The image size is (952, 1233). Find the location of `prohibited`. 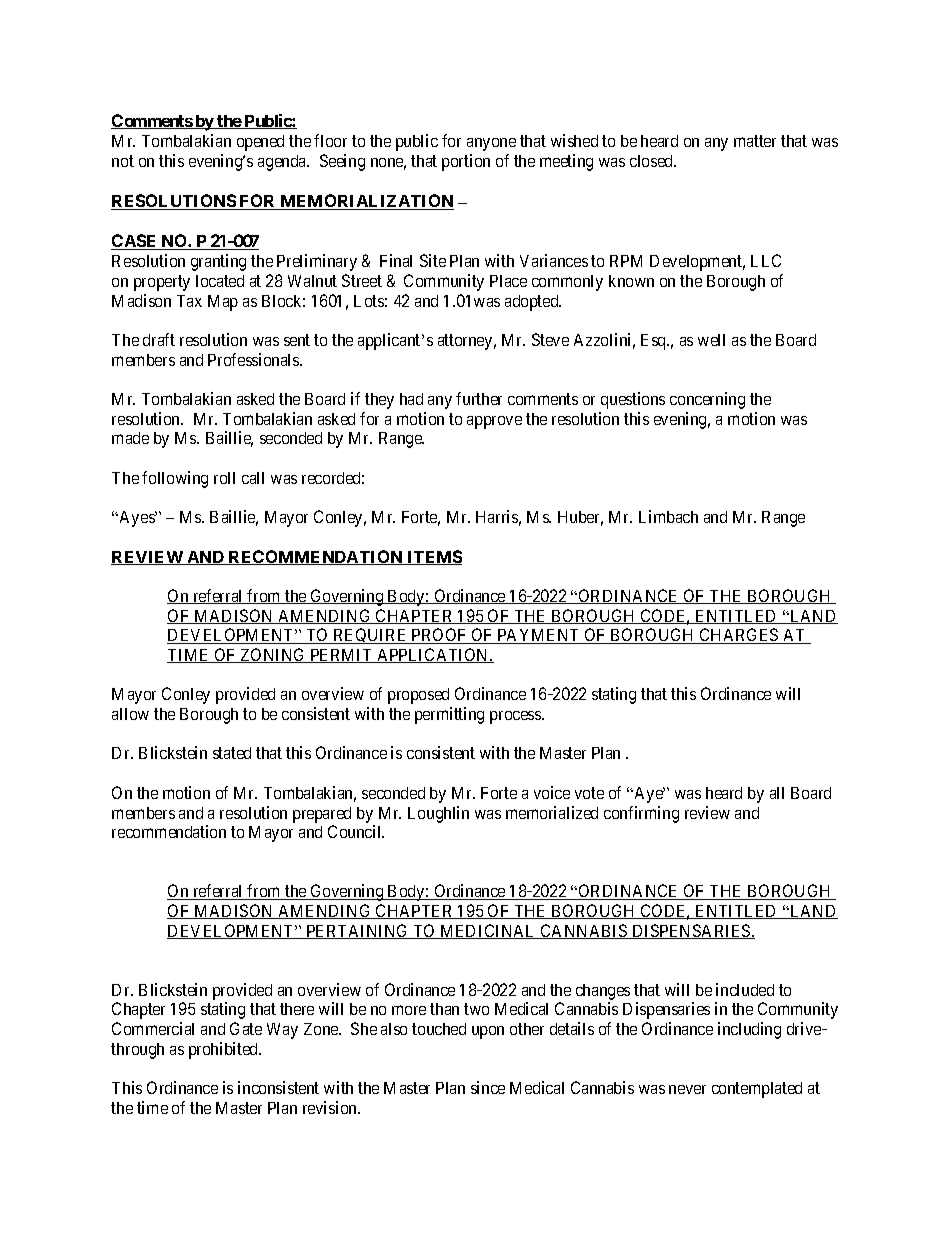

prohibited is located at coordinates (225, 1050).
